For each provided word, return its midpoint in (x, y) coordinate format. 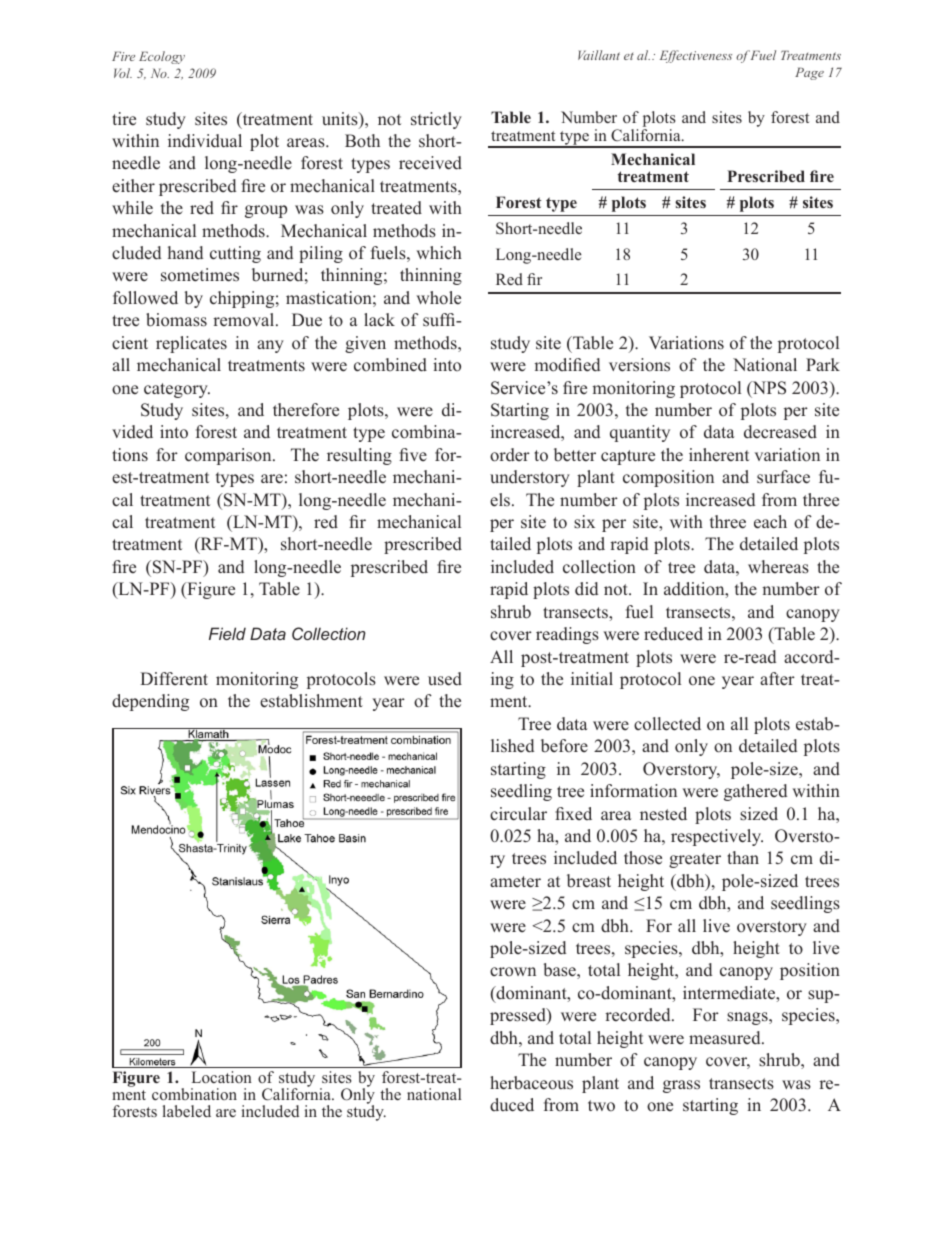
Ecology (162, 57)
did (586, 589)
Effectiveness (696, 56)
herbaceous (531, 1083)
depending (150, 702)
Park (823, 364)
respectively (717, 837)
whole (438, 298)
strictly (436, 120)
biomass (176, 320)
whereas (778, 567)
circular (518, 814)
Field (227, 633)
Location (222, 1077)
